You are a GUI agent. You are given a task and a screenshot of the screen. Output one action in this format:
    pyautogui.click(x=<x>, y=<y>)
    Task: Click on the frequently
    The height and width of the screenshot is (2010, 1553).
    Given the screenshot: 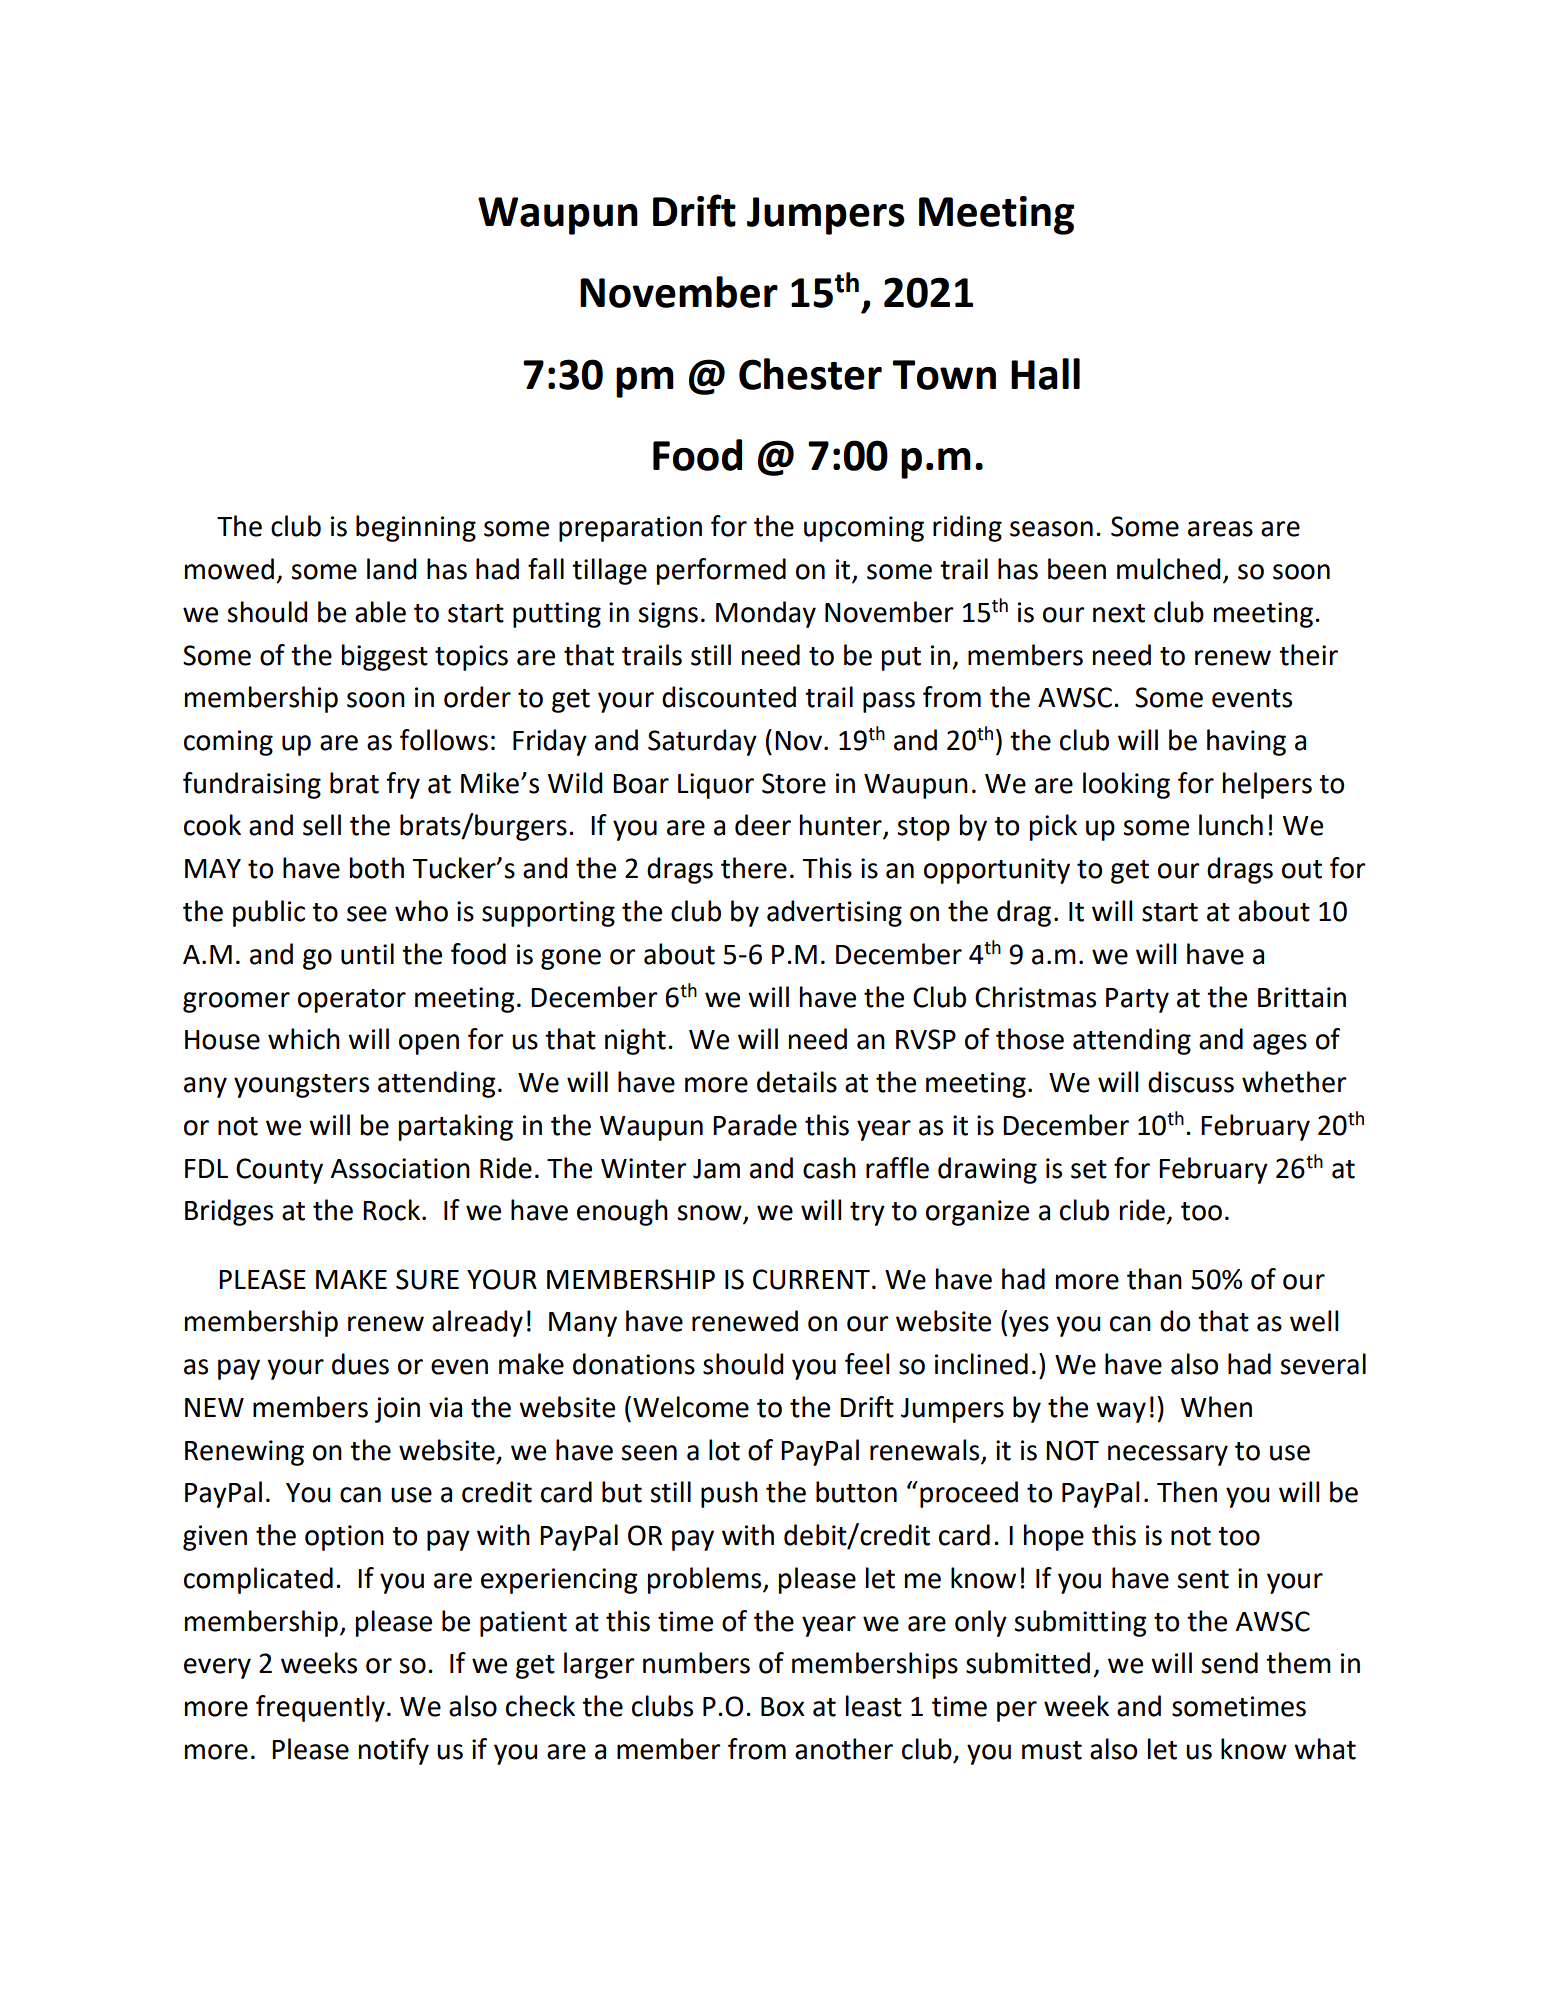 What is the action you would take?
    pyautogui.click(x=320, y=1708)
